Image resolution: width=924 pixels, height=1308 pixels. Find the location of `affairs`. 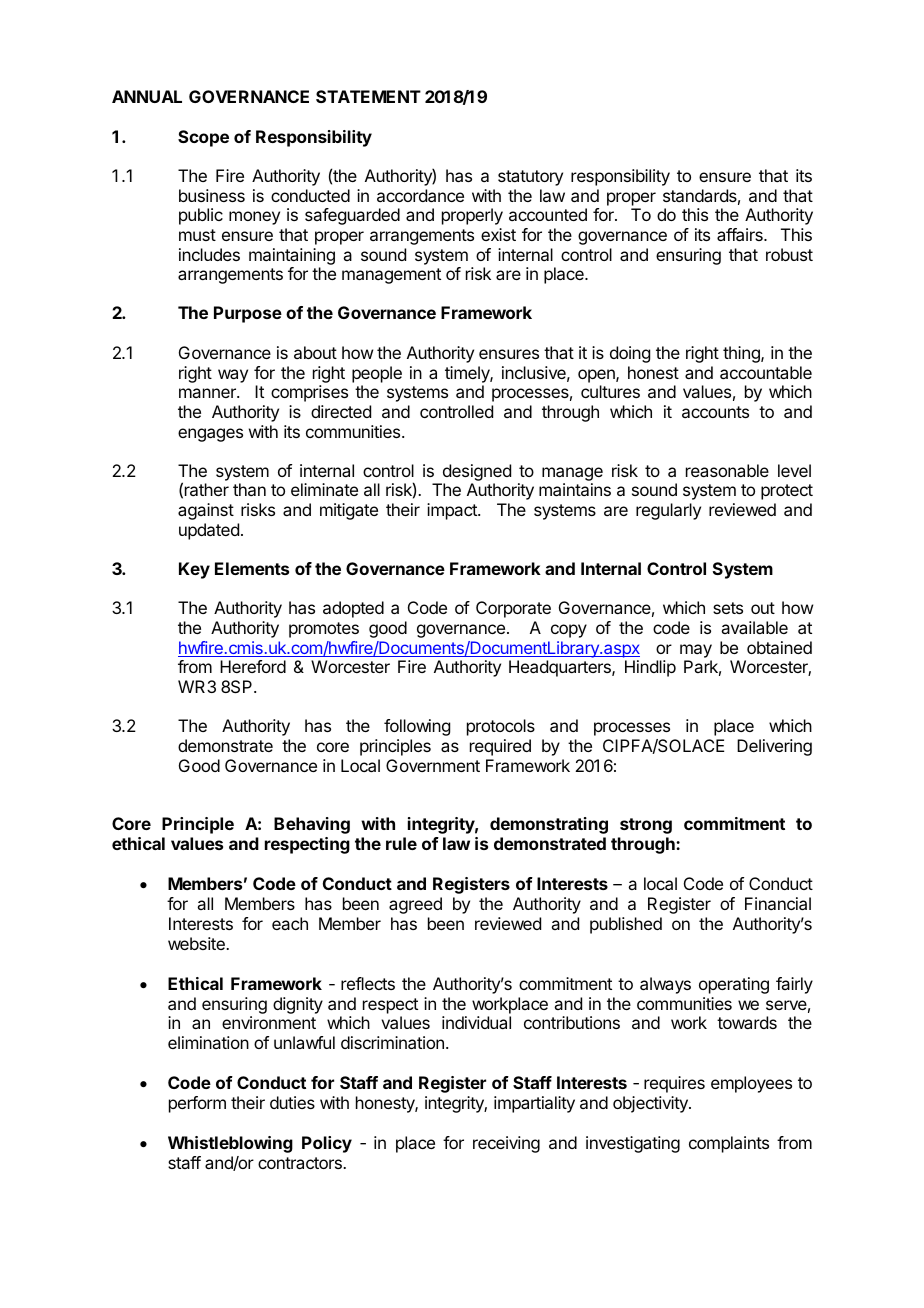

affairs is located at coordinates (741, 234).
